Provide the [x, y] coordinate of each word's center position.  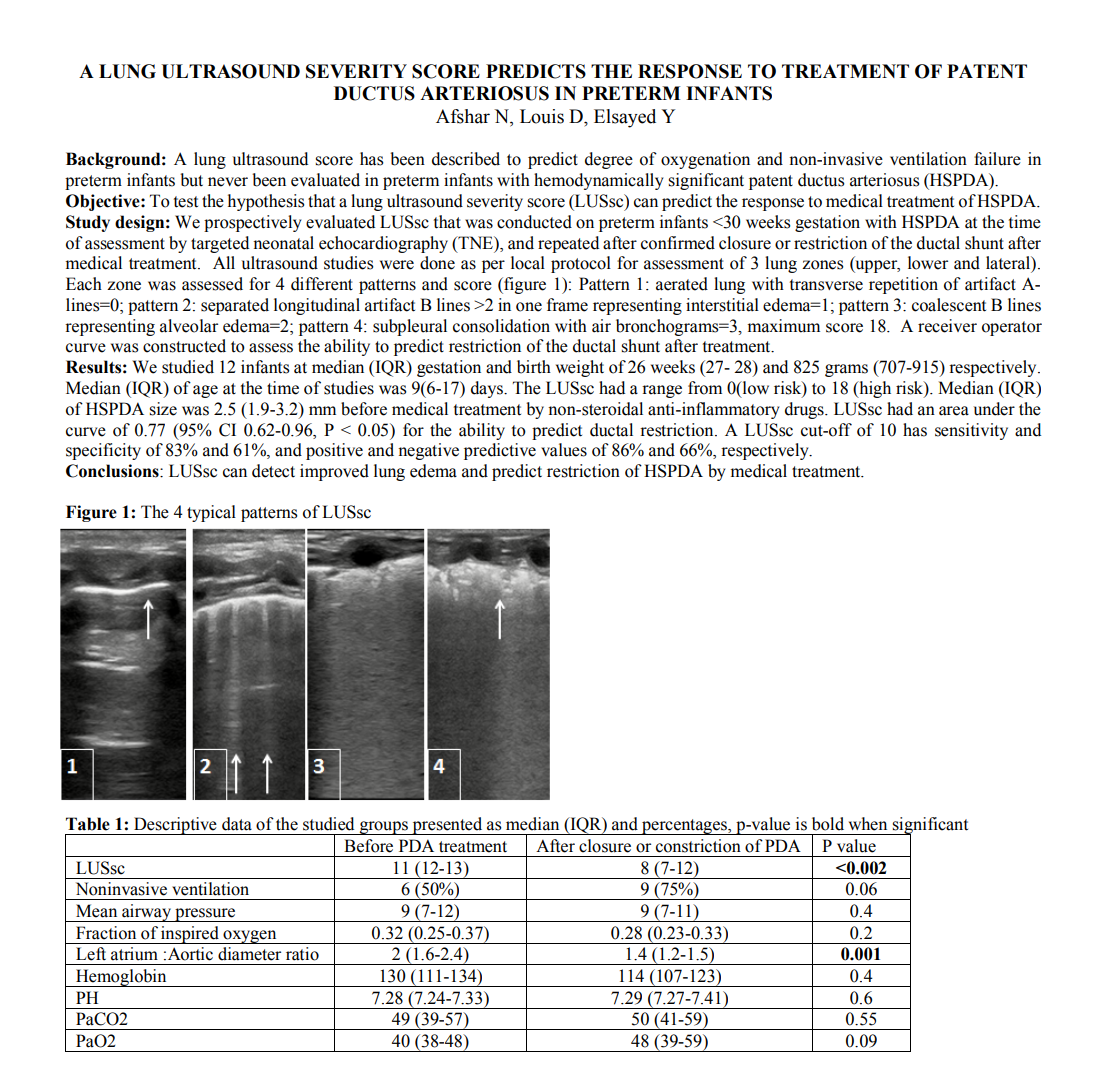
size [163, 409]
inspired [190, 935]
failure [997, 159]
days [488, 389]
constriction [698, 846]
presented [447, 826]
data [237, 824]
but [191, 180]
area [954, 411]
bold [828, 824]
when [868, 824]
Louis [542, 116]
